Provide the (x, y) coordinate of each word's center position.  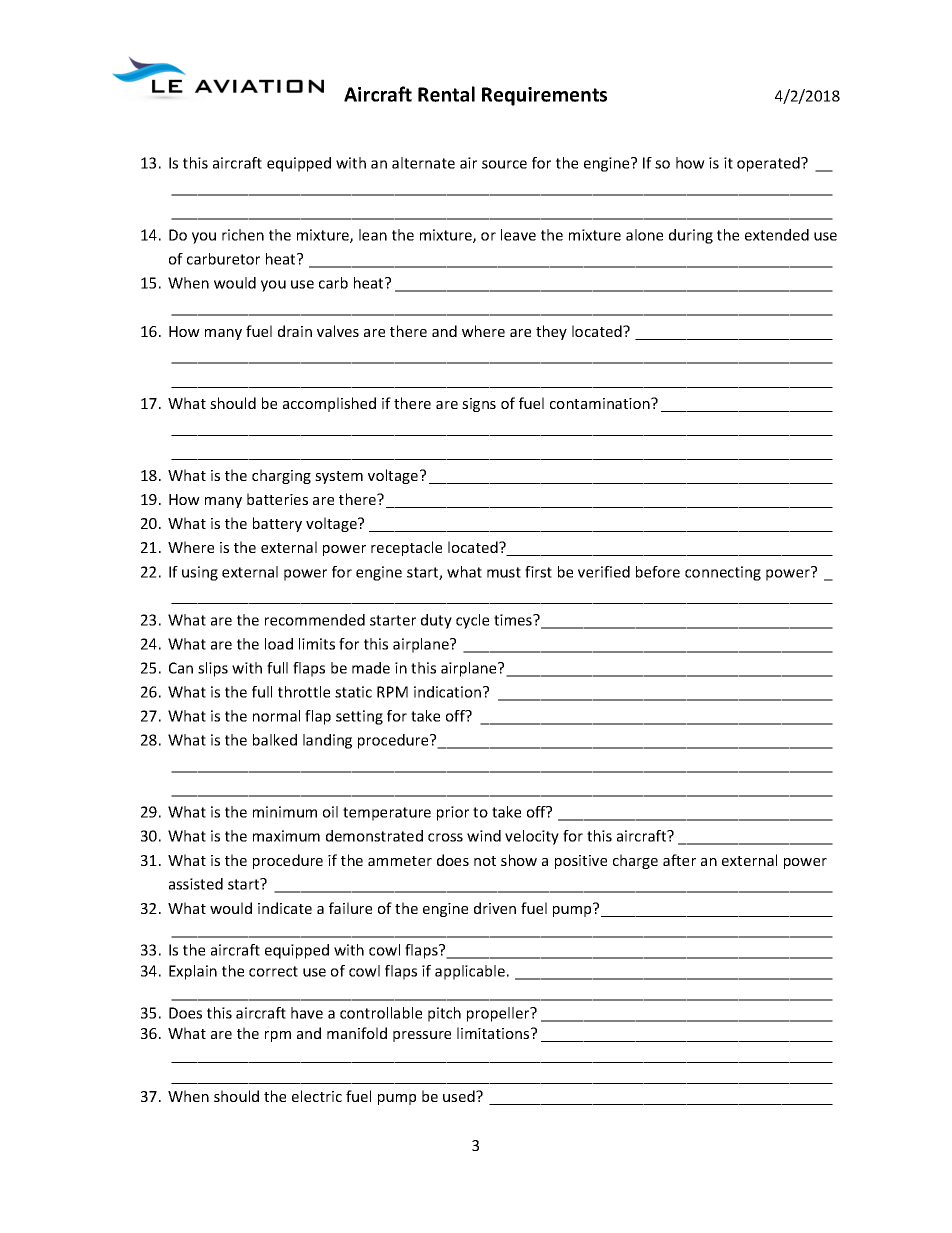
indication (449, 692)
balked (275, 740)
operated (769, 164)
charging (281, 476)
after (679, 860)
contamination (601, 403)
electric (317, 1096)
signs (479, 405)
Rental (446, 94)
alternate (423, 163)
